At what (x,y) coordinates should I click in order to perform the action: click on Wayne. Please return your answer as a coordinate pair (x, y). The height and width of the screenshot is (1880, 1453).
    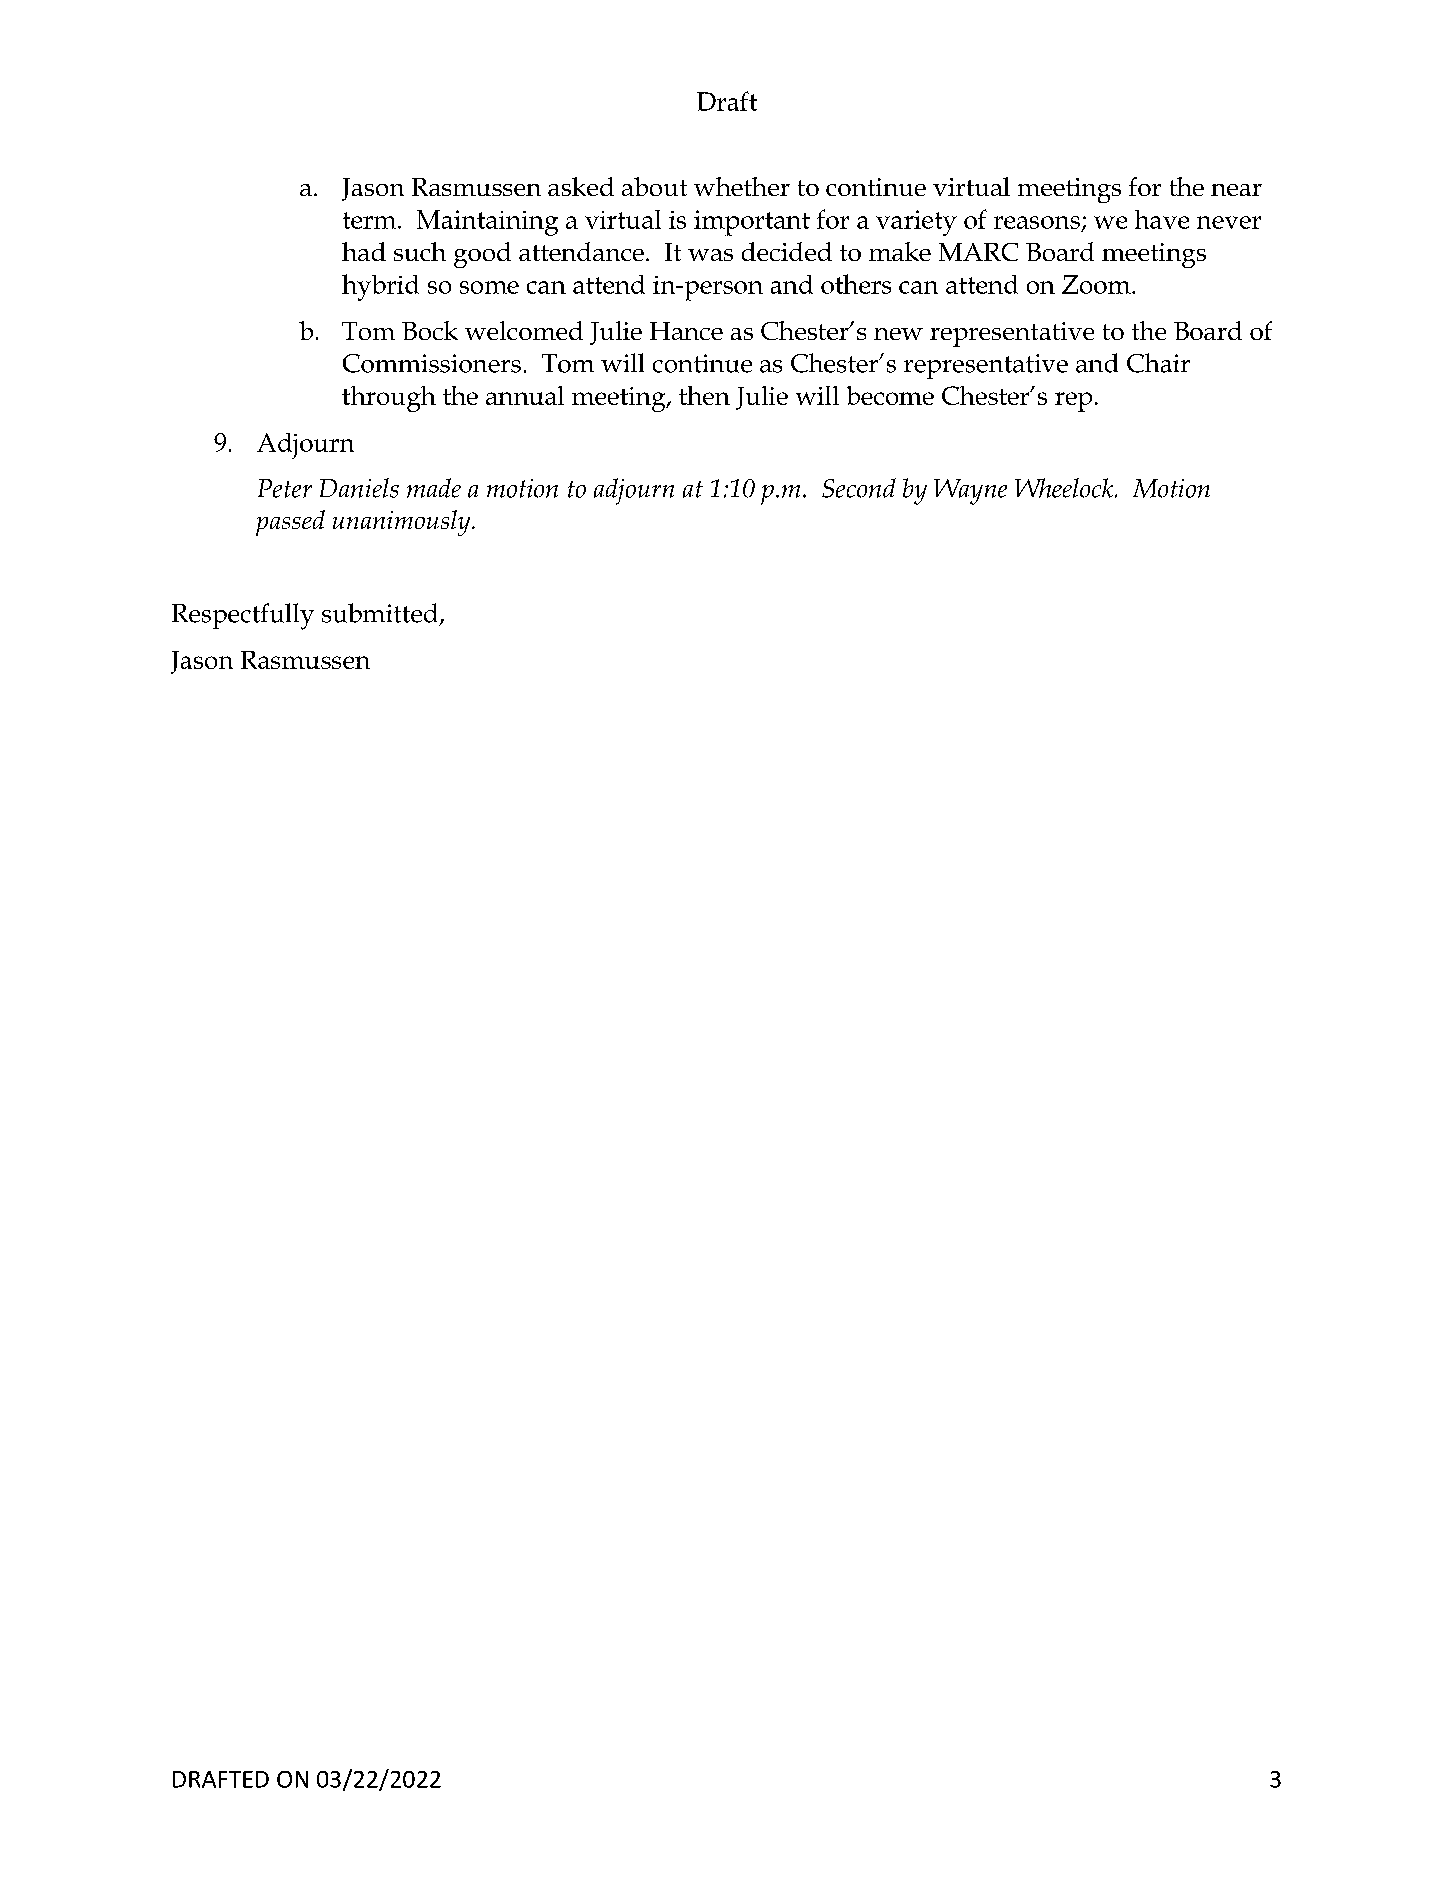
    Looking at the image, I should click on (970, 492).
